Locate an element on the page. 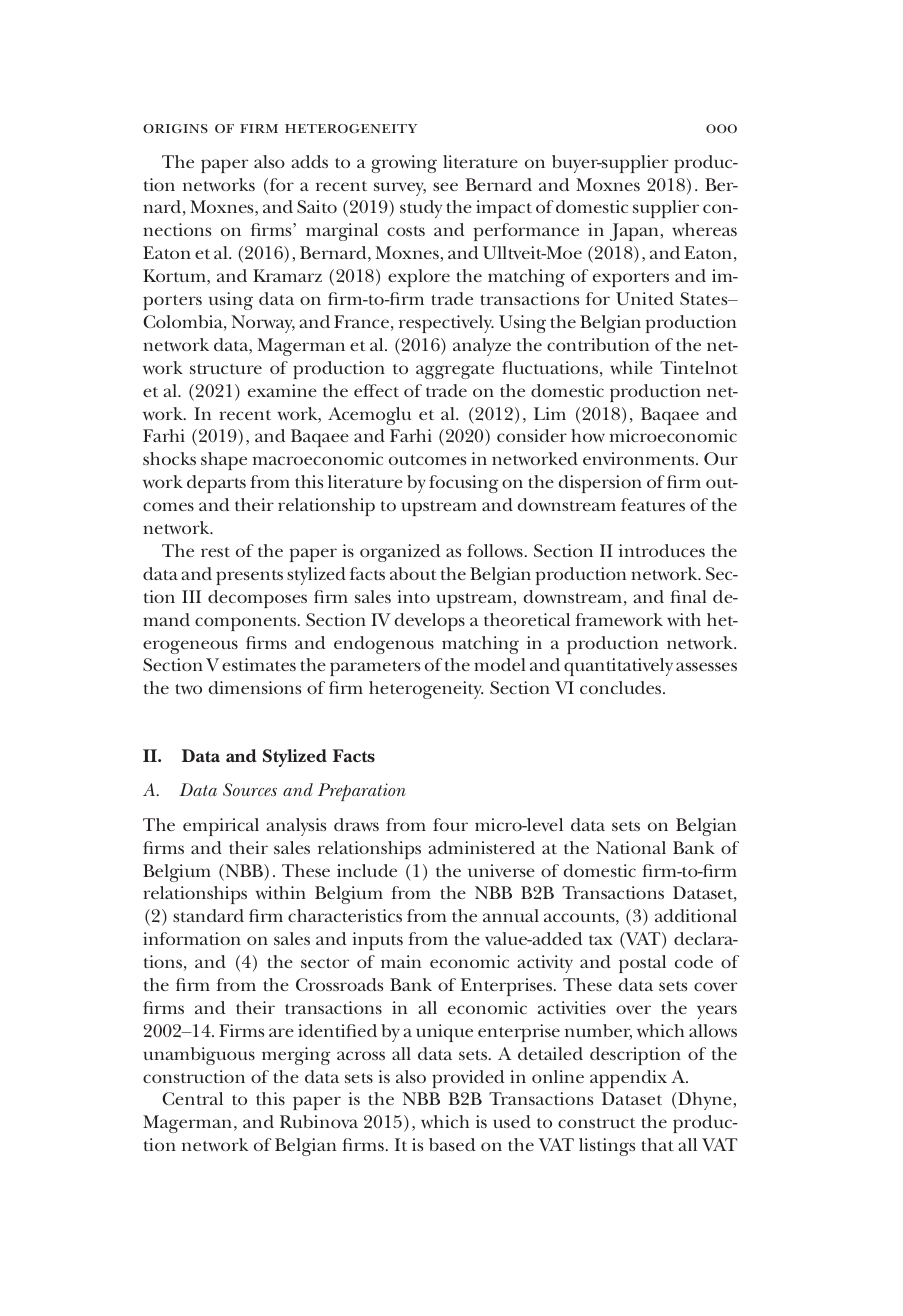 This document has width=903, height=1316. see is located at coordinates (445, 186).
